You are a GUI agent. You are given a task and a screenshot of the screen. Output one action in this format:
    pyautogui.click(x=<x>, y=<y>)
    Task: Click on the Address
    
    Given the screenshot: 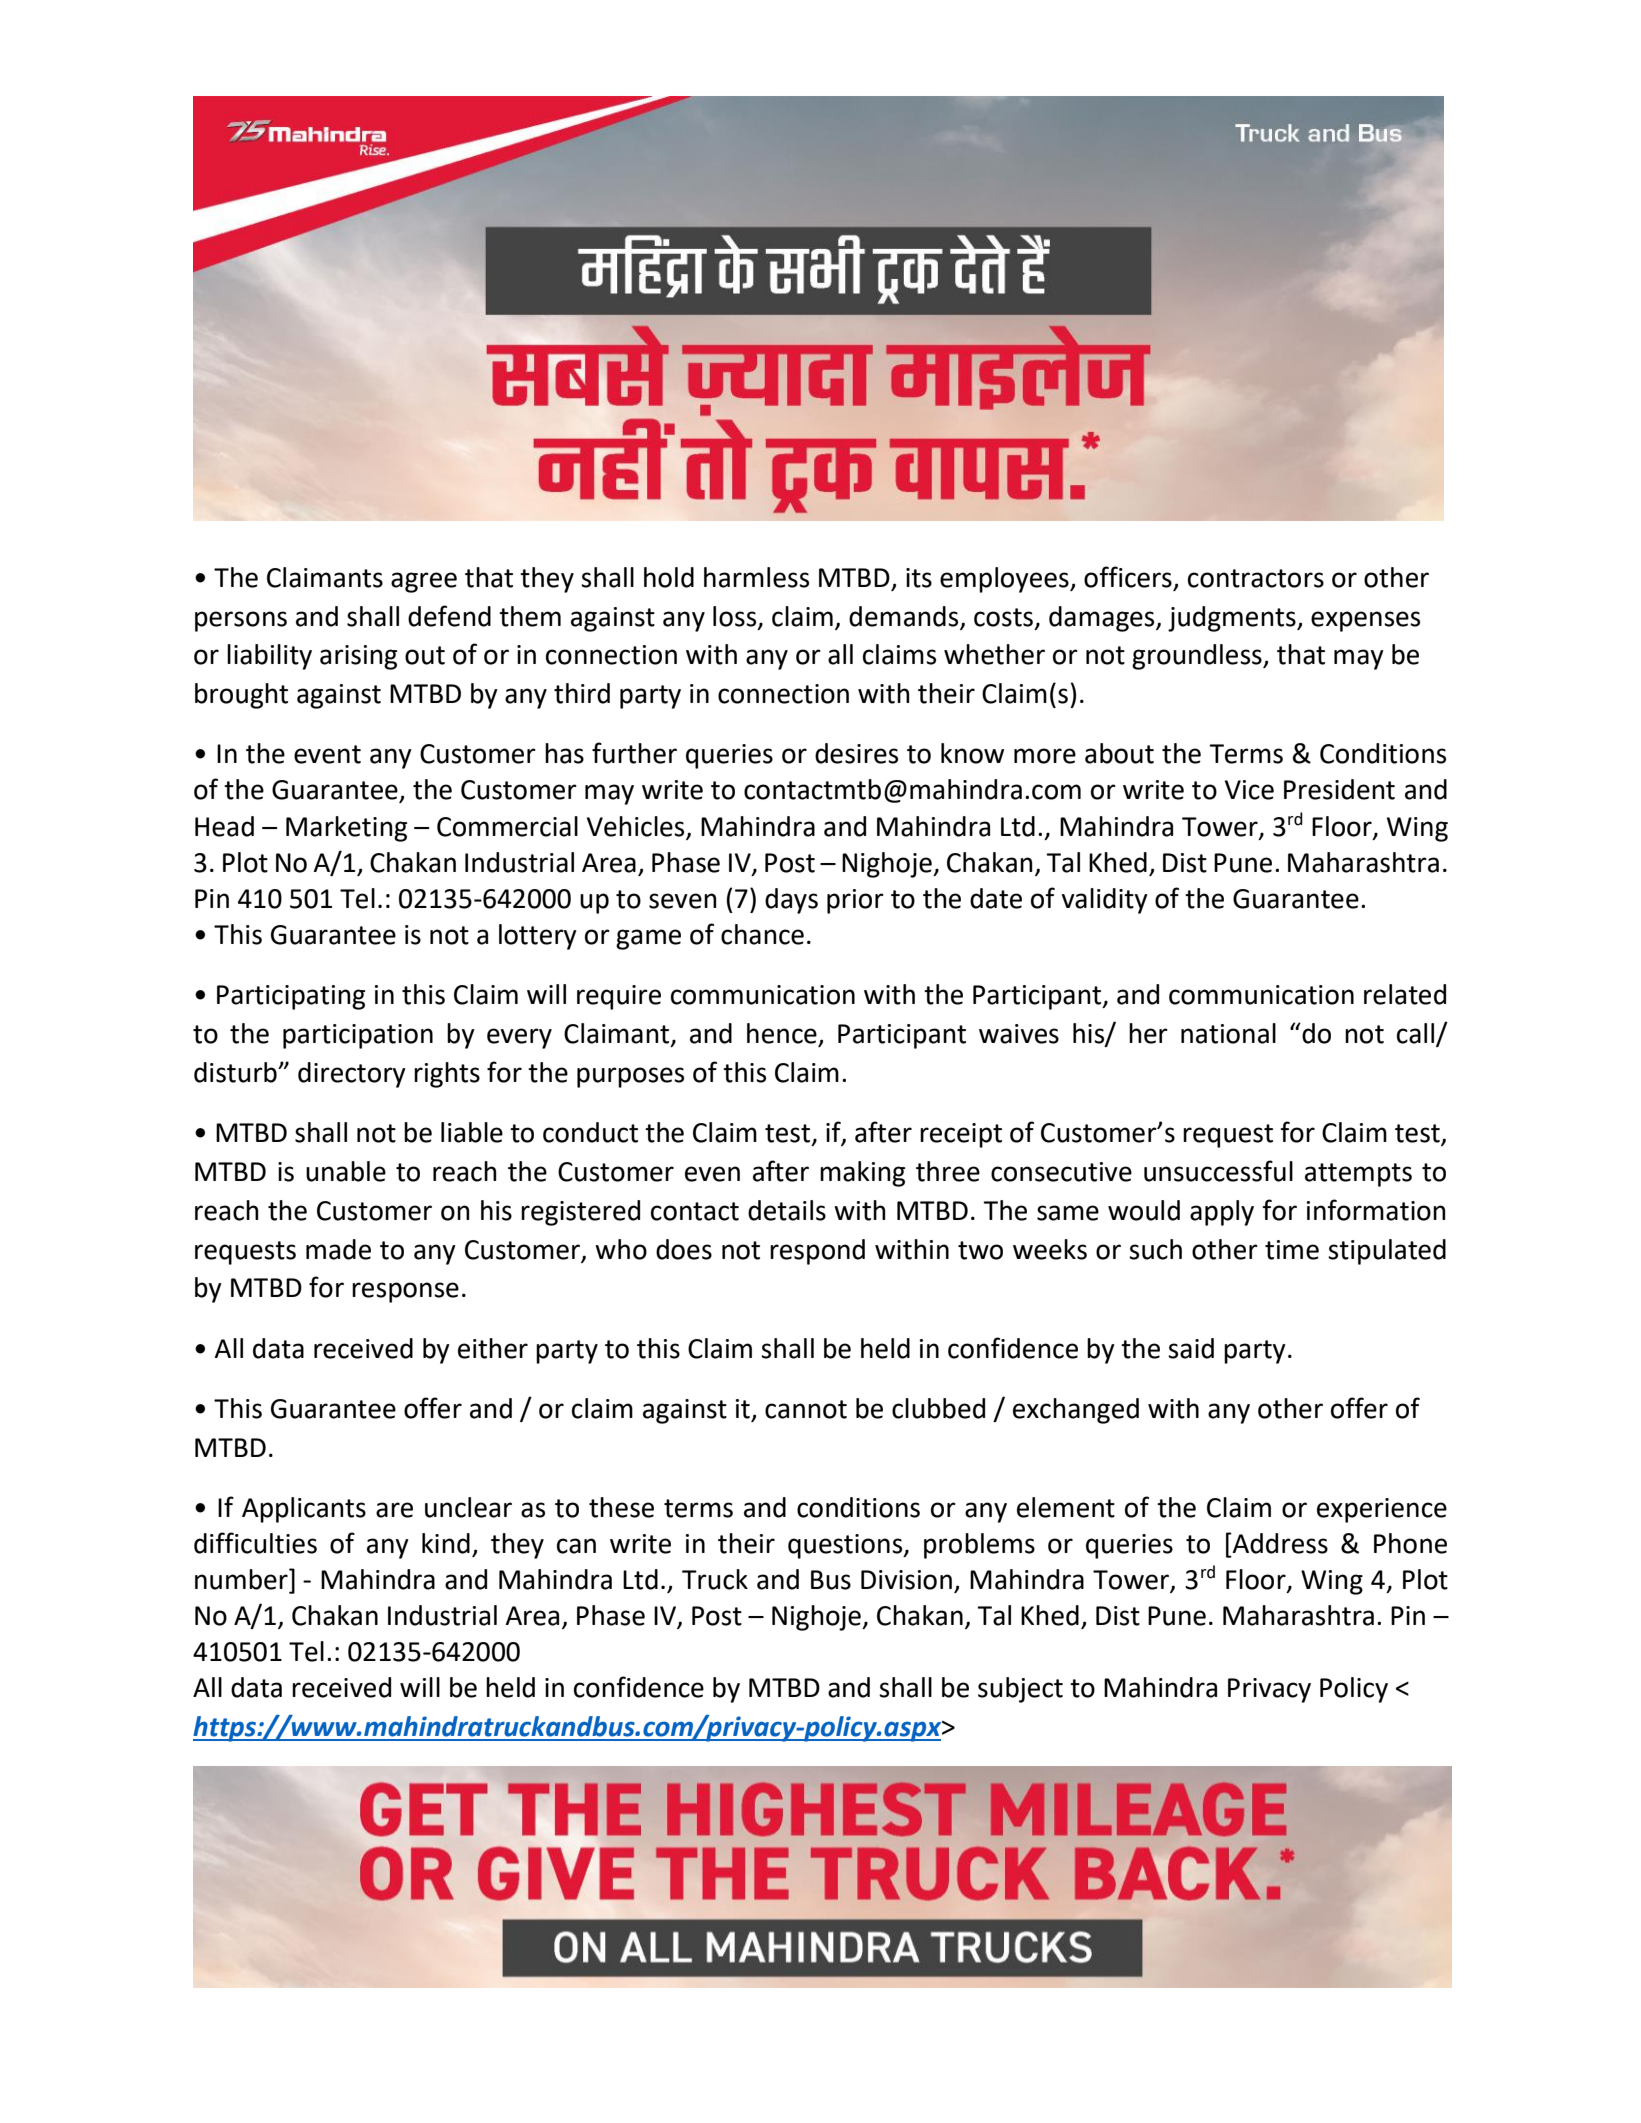 What is the action you would take?
    pyautogui.click(x=1279, y=1543)
